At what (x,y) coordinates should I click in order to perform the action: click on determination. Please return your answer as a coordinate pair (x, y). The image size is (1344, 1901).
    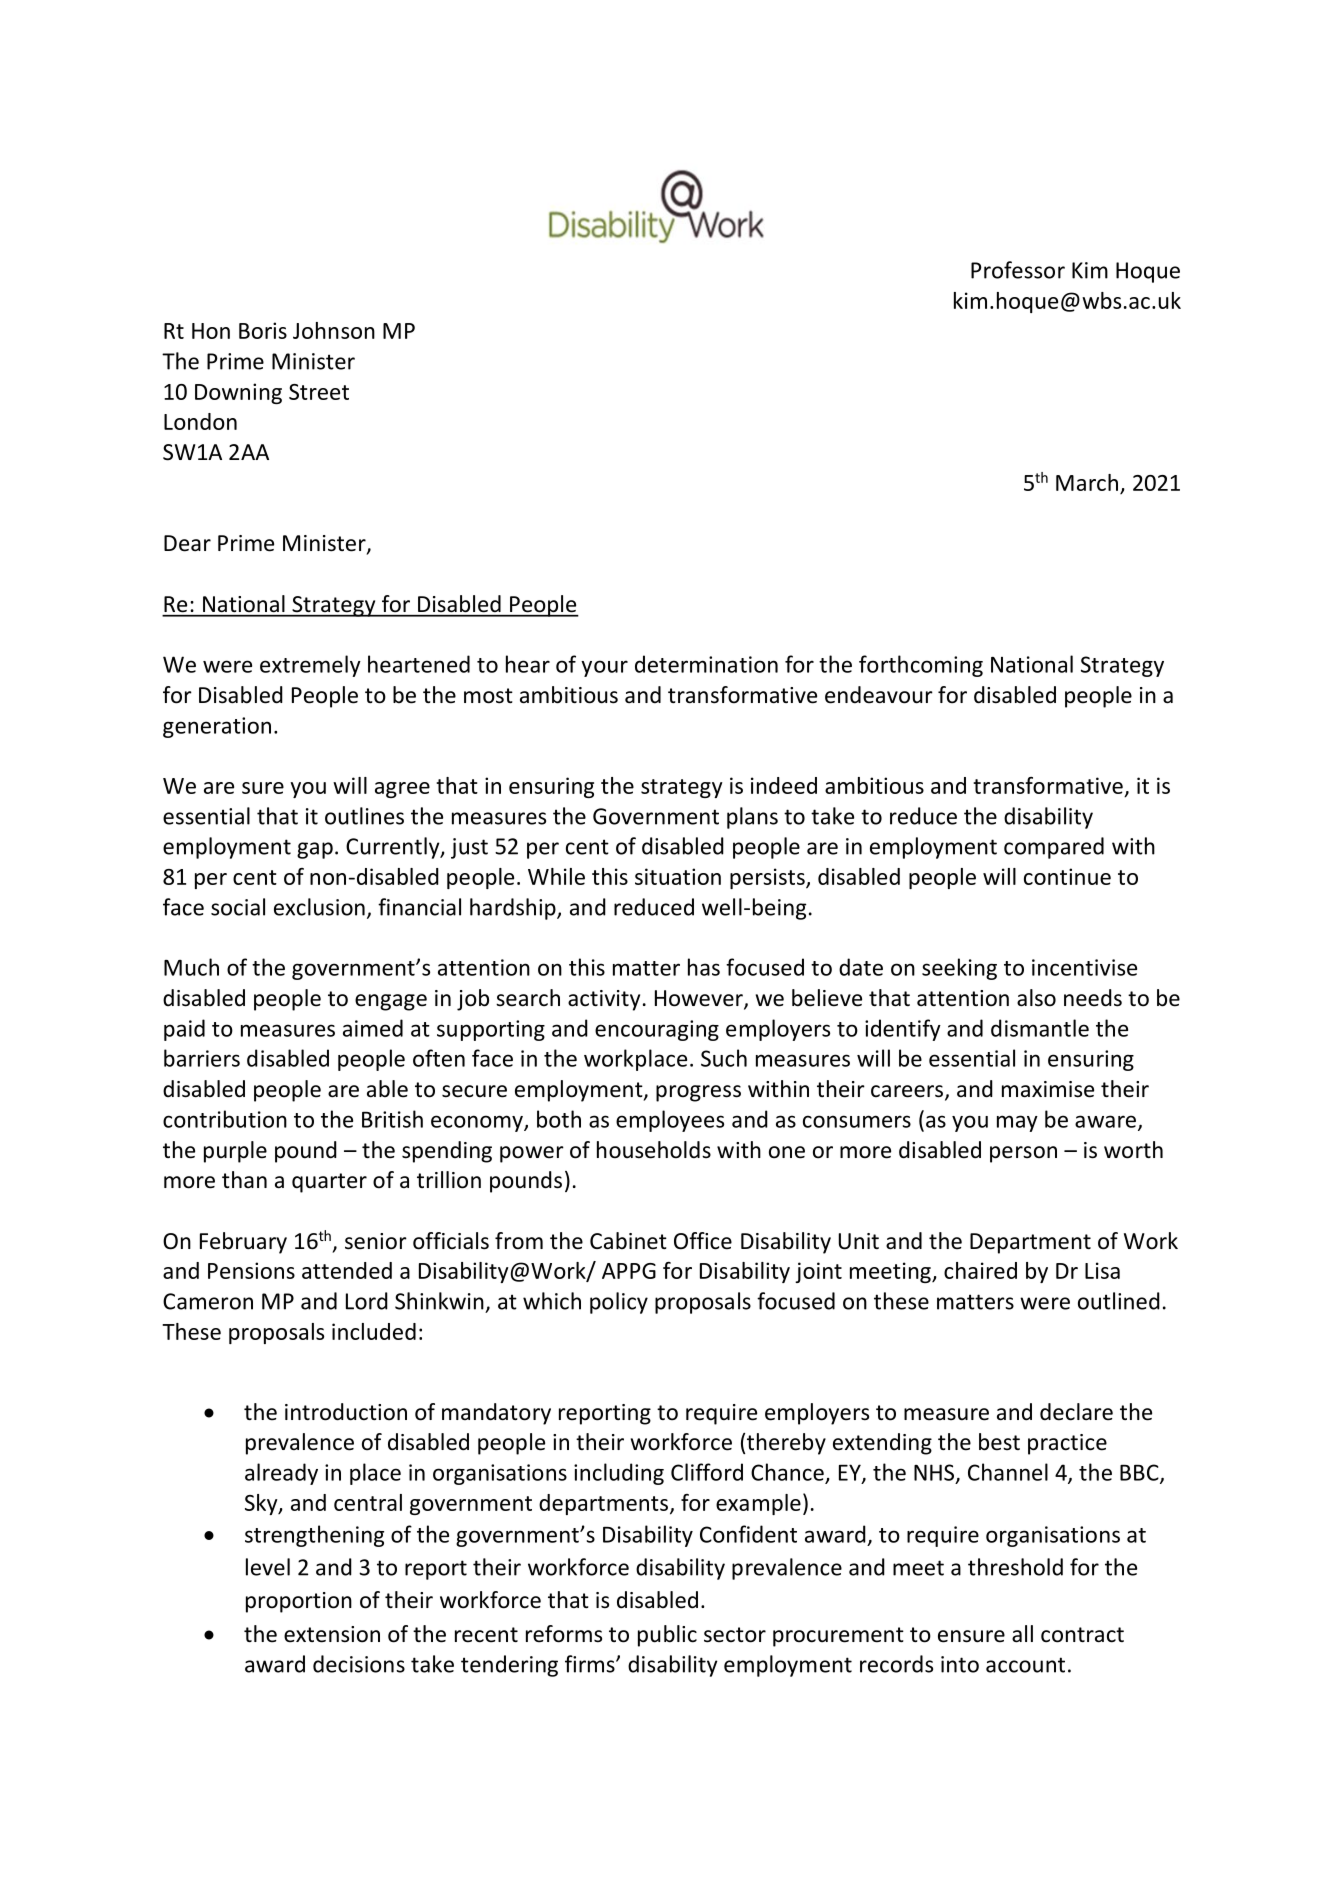
    Looking at the image, I should click on (706, 664).
